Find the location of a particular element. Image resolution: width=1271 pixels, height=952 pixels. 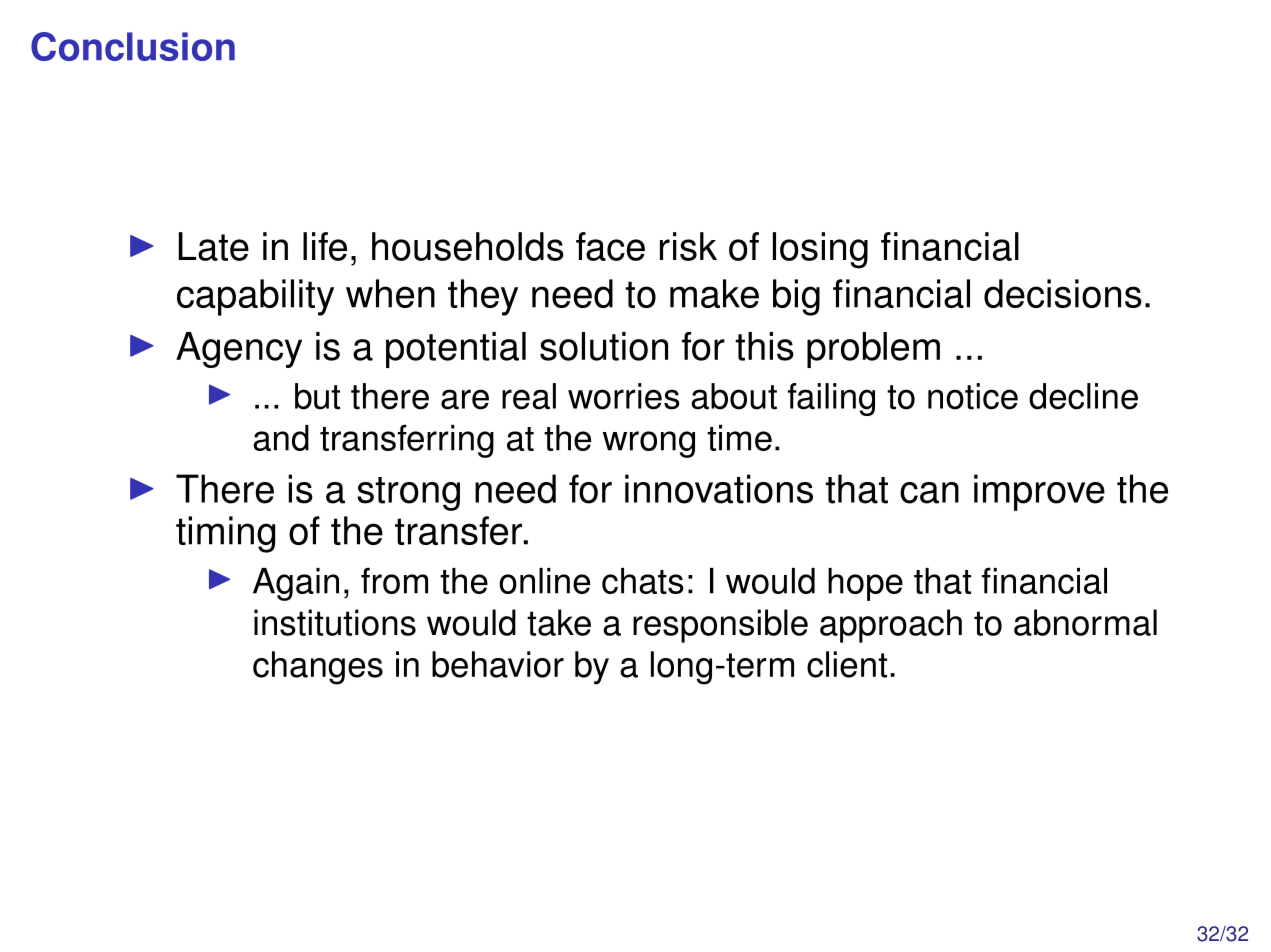

face is located at coordinates (610, 246).
